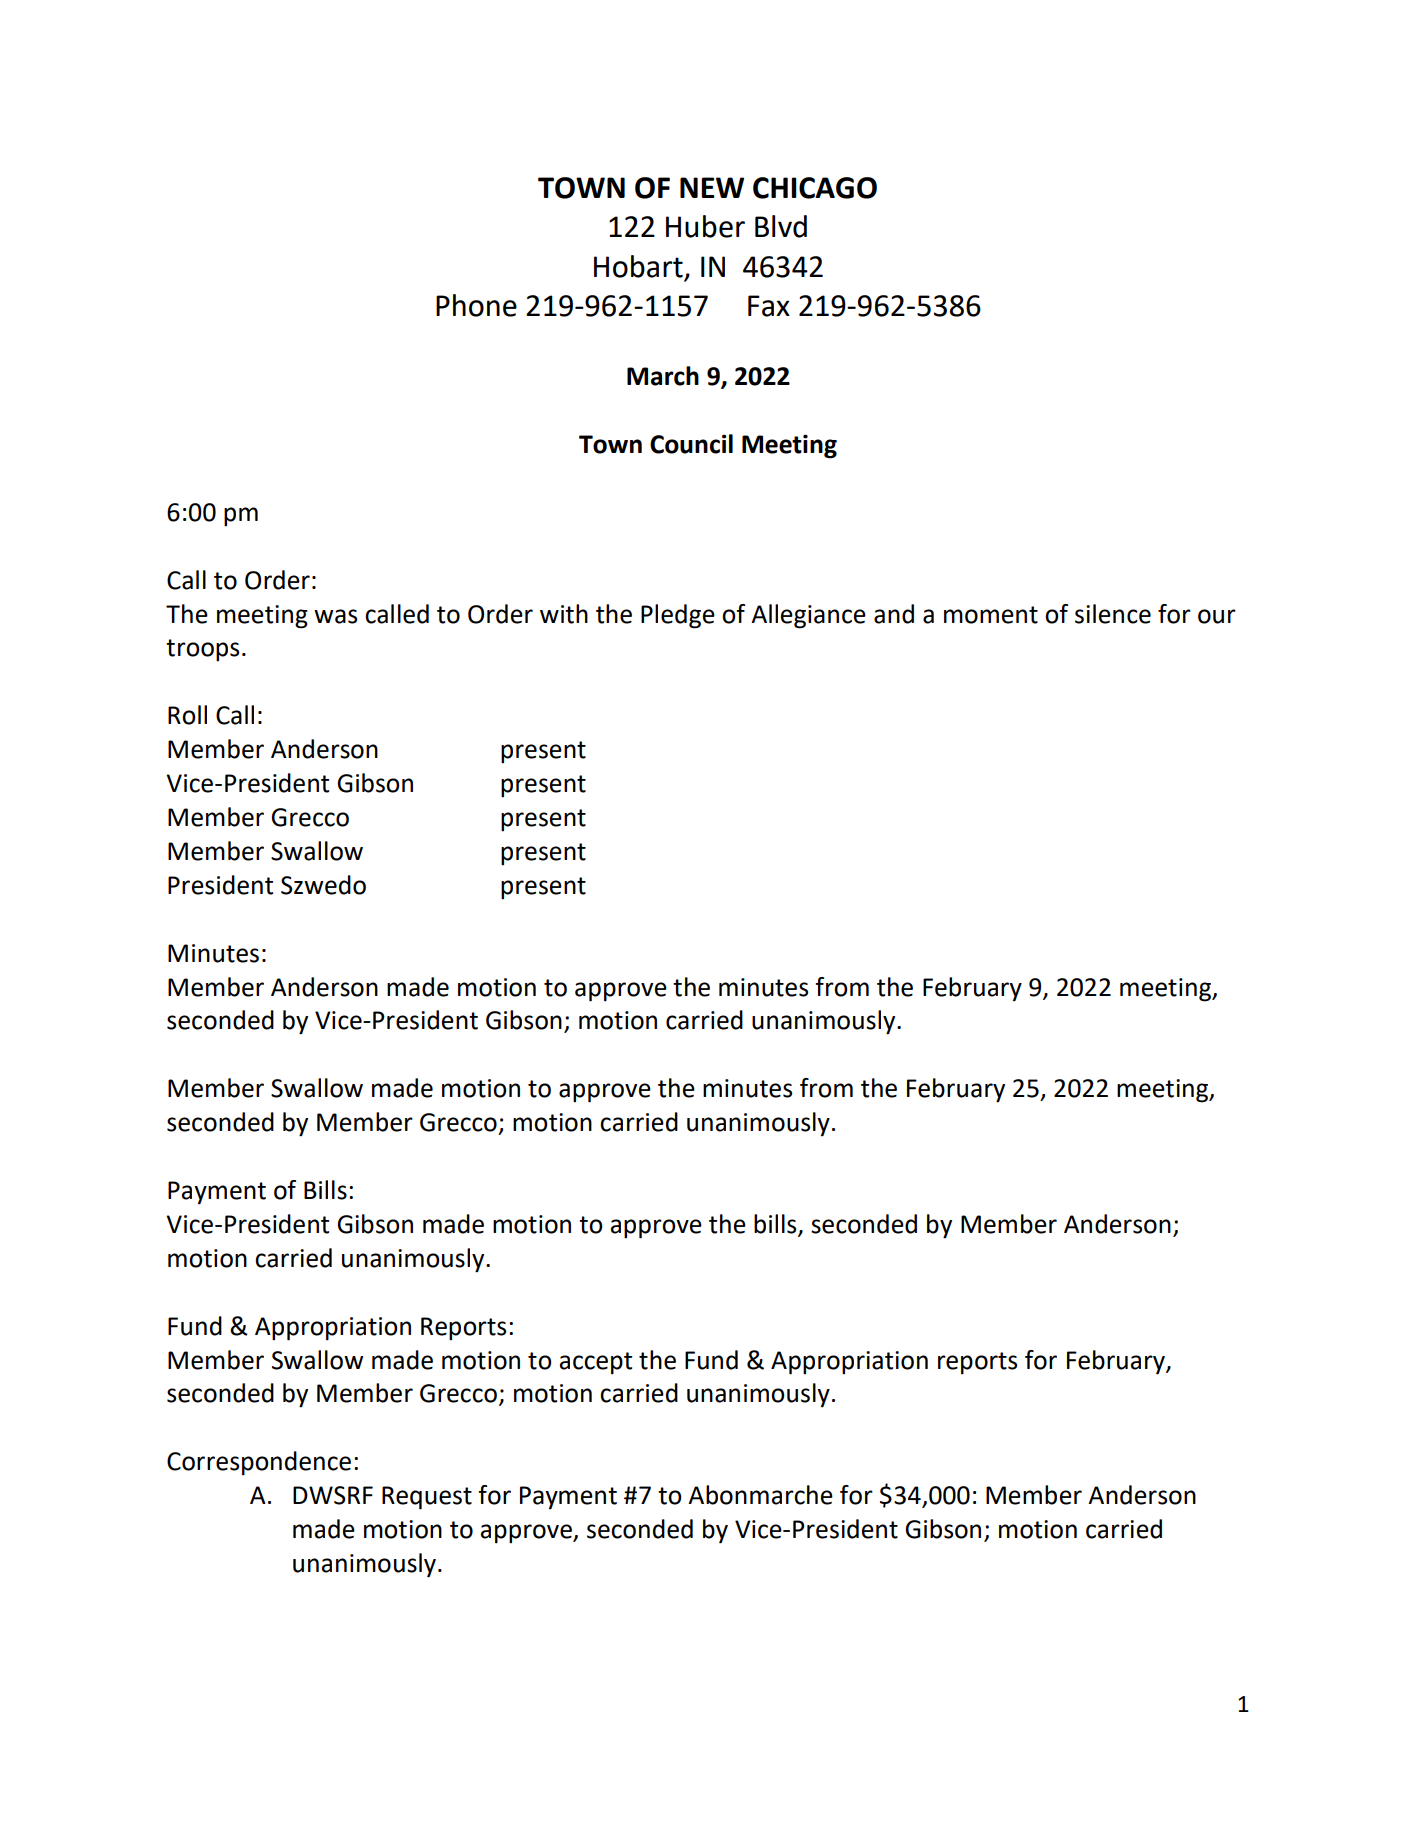 The height and width of the screenshot is (1833, 1416). I want to click on Phone, so click(476, 305).
